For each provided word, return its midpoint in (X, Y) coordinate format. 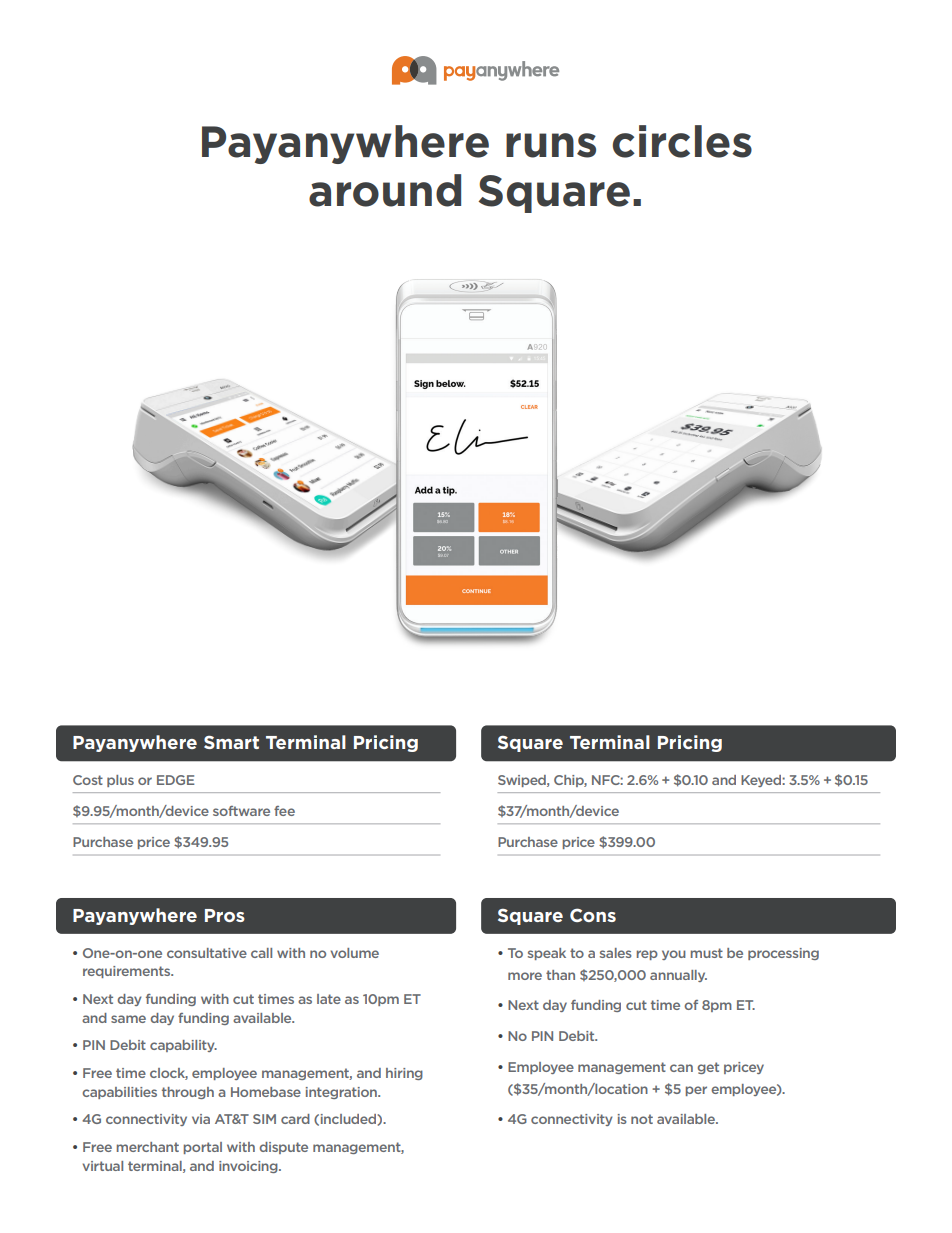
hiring (404, 1074)
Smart (231, 742)
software (241, 811)
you (674, 955)
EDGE (175, 780)
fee (284, 811)
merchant (148, 1147)
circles (682, 141)
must (707, 953)
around (385, 190)
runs (551, 145)
